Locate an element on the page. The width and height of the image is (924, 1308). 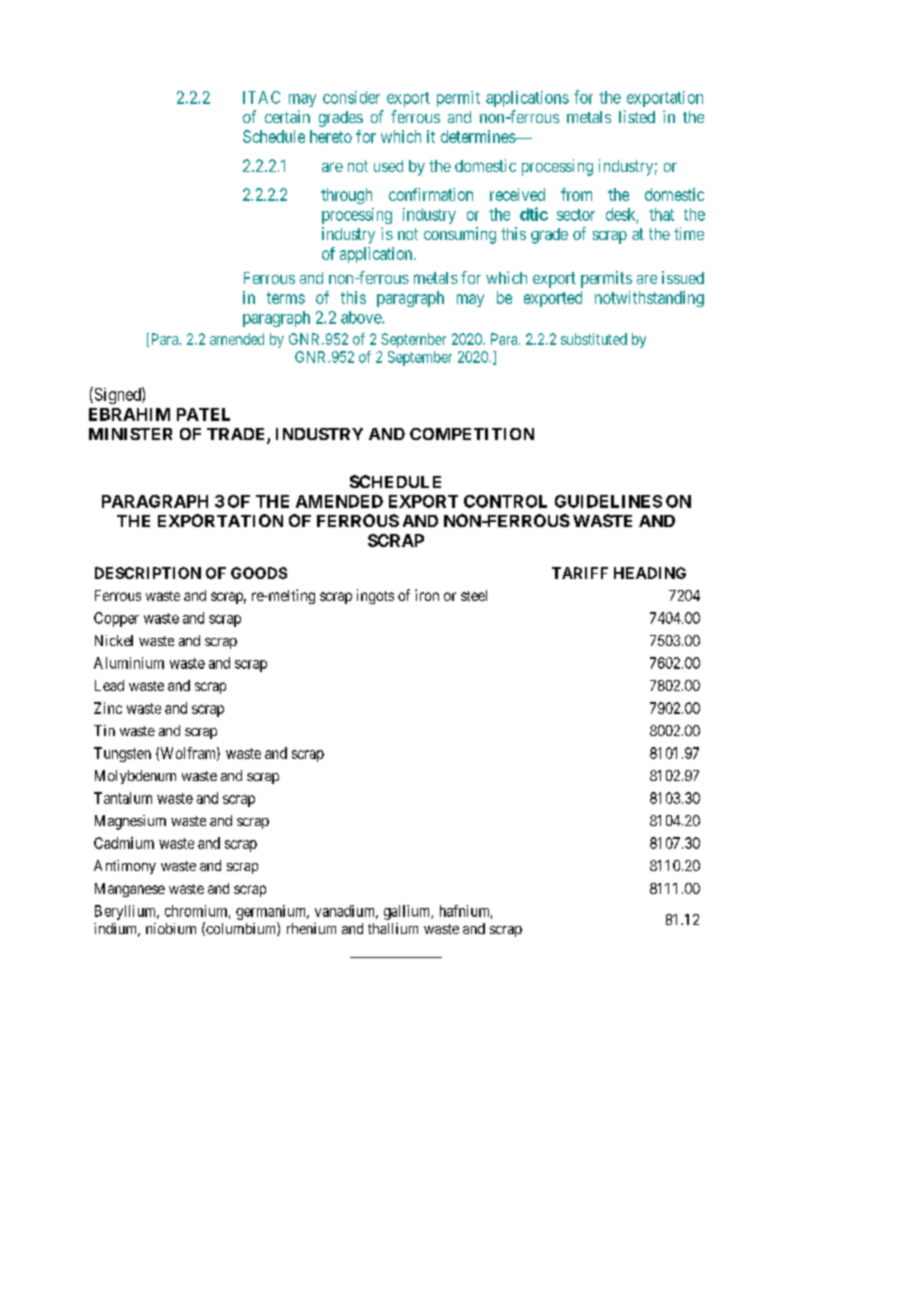
substituted is located at coordinates (594, 339).
